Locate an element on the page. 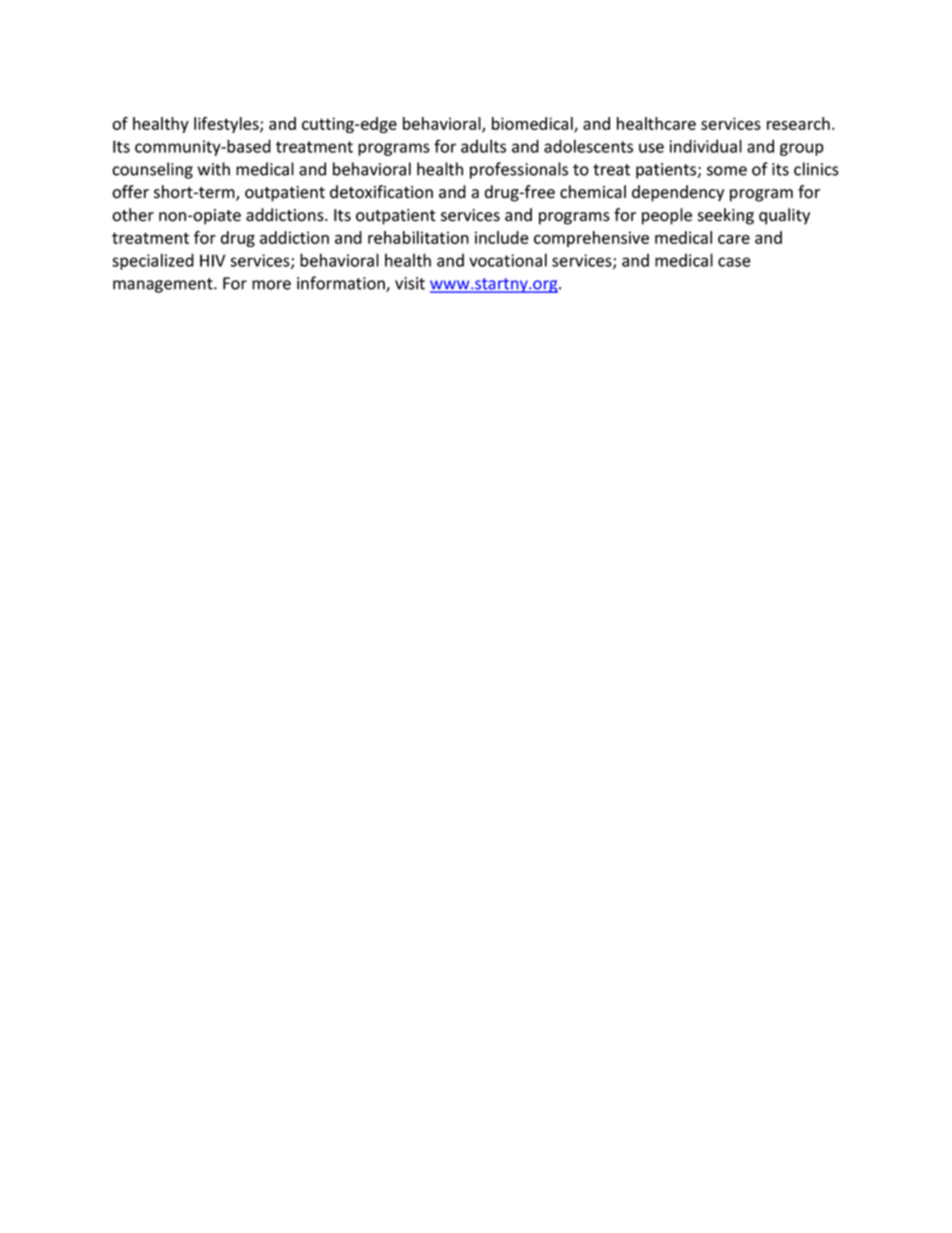  offer is located at coordinates (130, 192).
